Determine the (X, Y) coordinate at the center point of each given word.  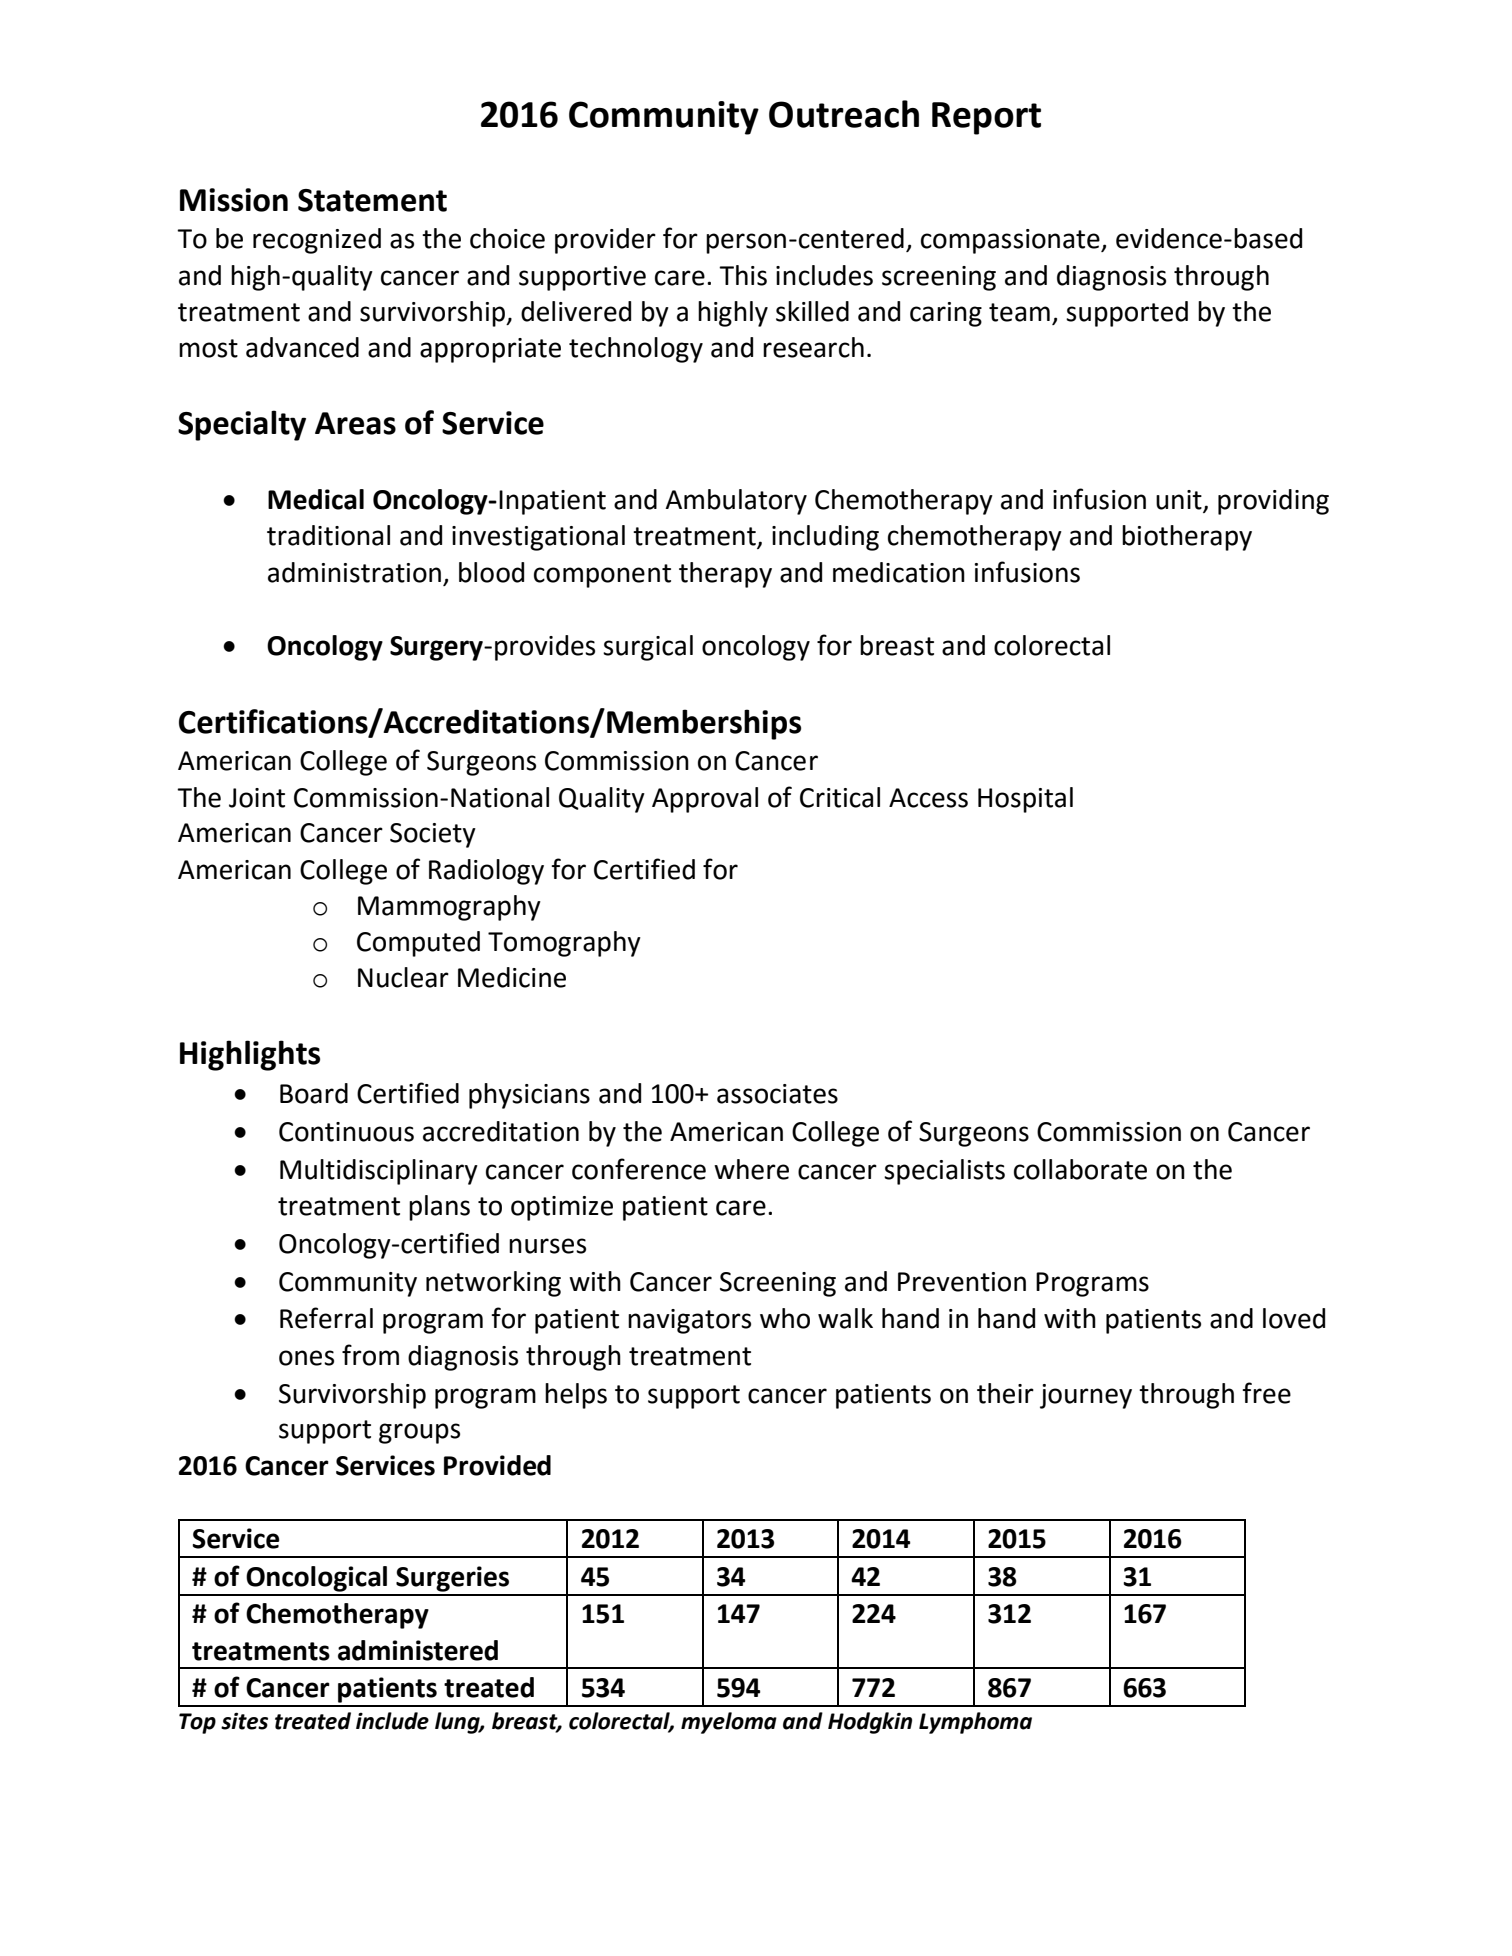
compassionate (1011, 241)
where (751, 1169)
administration (354, 572)
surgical (648, 648)
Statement (372, 200)
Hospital (1025, 800)
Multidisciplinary (379, 1172)
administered (418, 1650)
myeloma (729, 1723)
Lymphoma (975, 1723)
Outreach (844, 114)
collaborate (1080, 1169)
